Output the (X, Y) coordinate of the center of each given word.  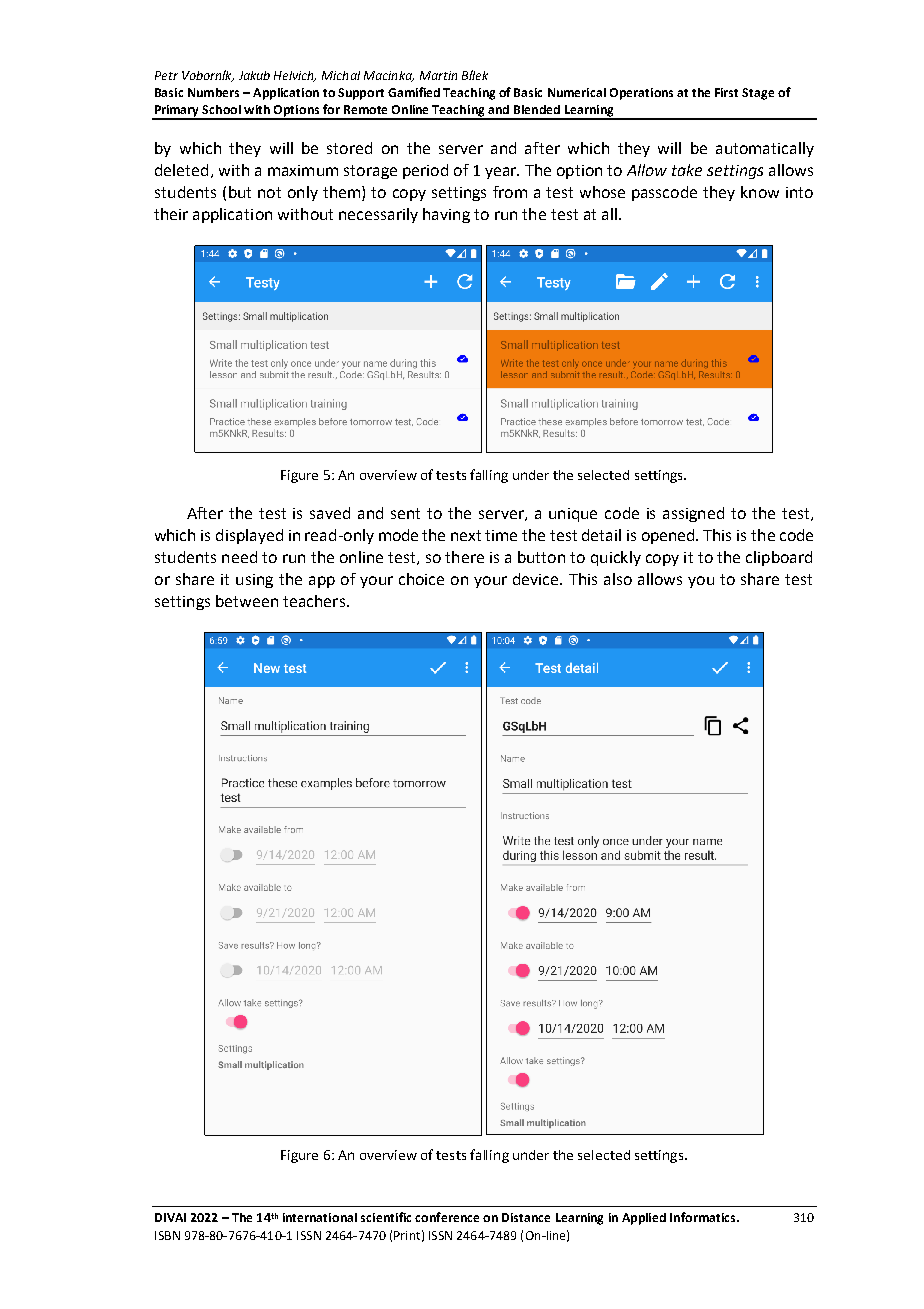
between (247, 601)
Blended (537, 109)
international (320, 1217)
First (726, 92)
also (618, 579)
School (221, 109)
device (537, 579)
